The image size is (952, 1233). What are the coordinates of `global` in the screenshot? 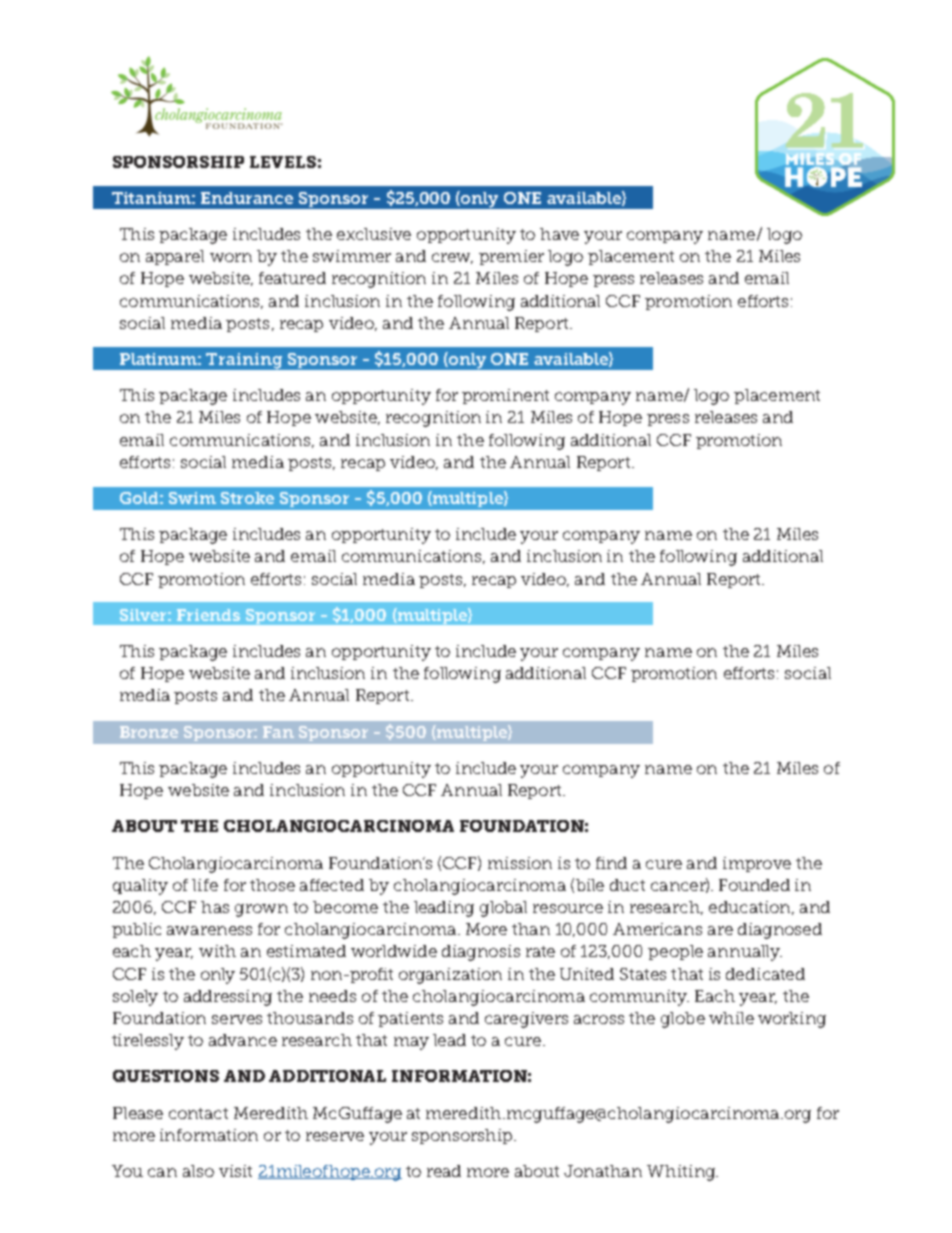 It's located at (503, 909).
